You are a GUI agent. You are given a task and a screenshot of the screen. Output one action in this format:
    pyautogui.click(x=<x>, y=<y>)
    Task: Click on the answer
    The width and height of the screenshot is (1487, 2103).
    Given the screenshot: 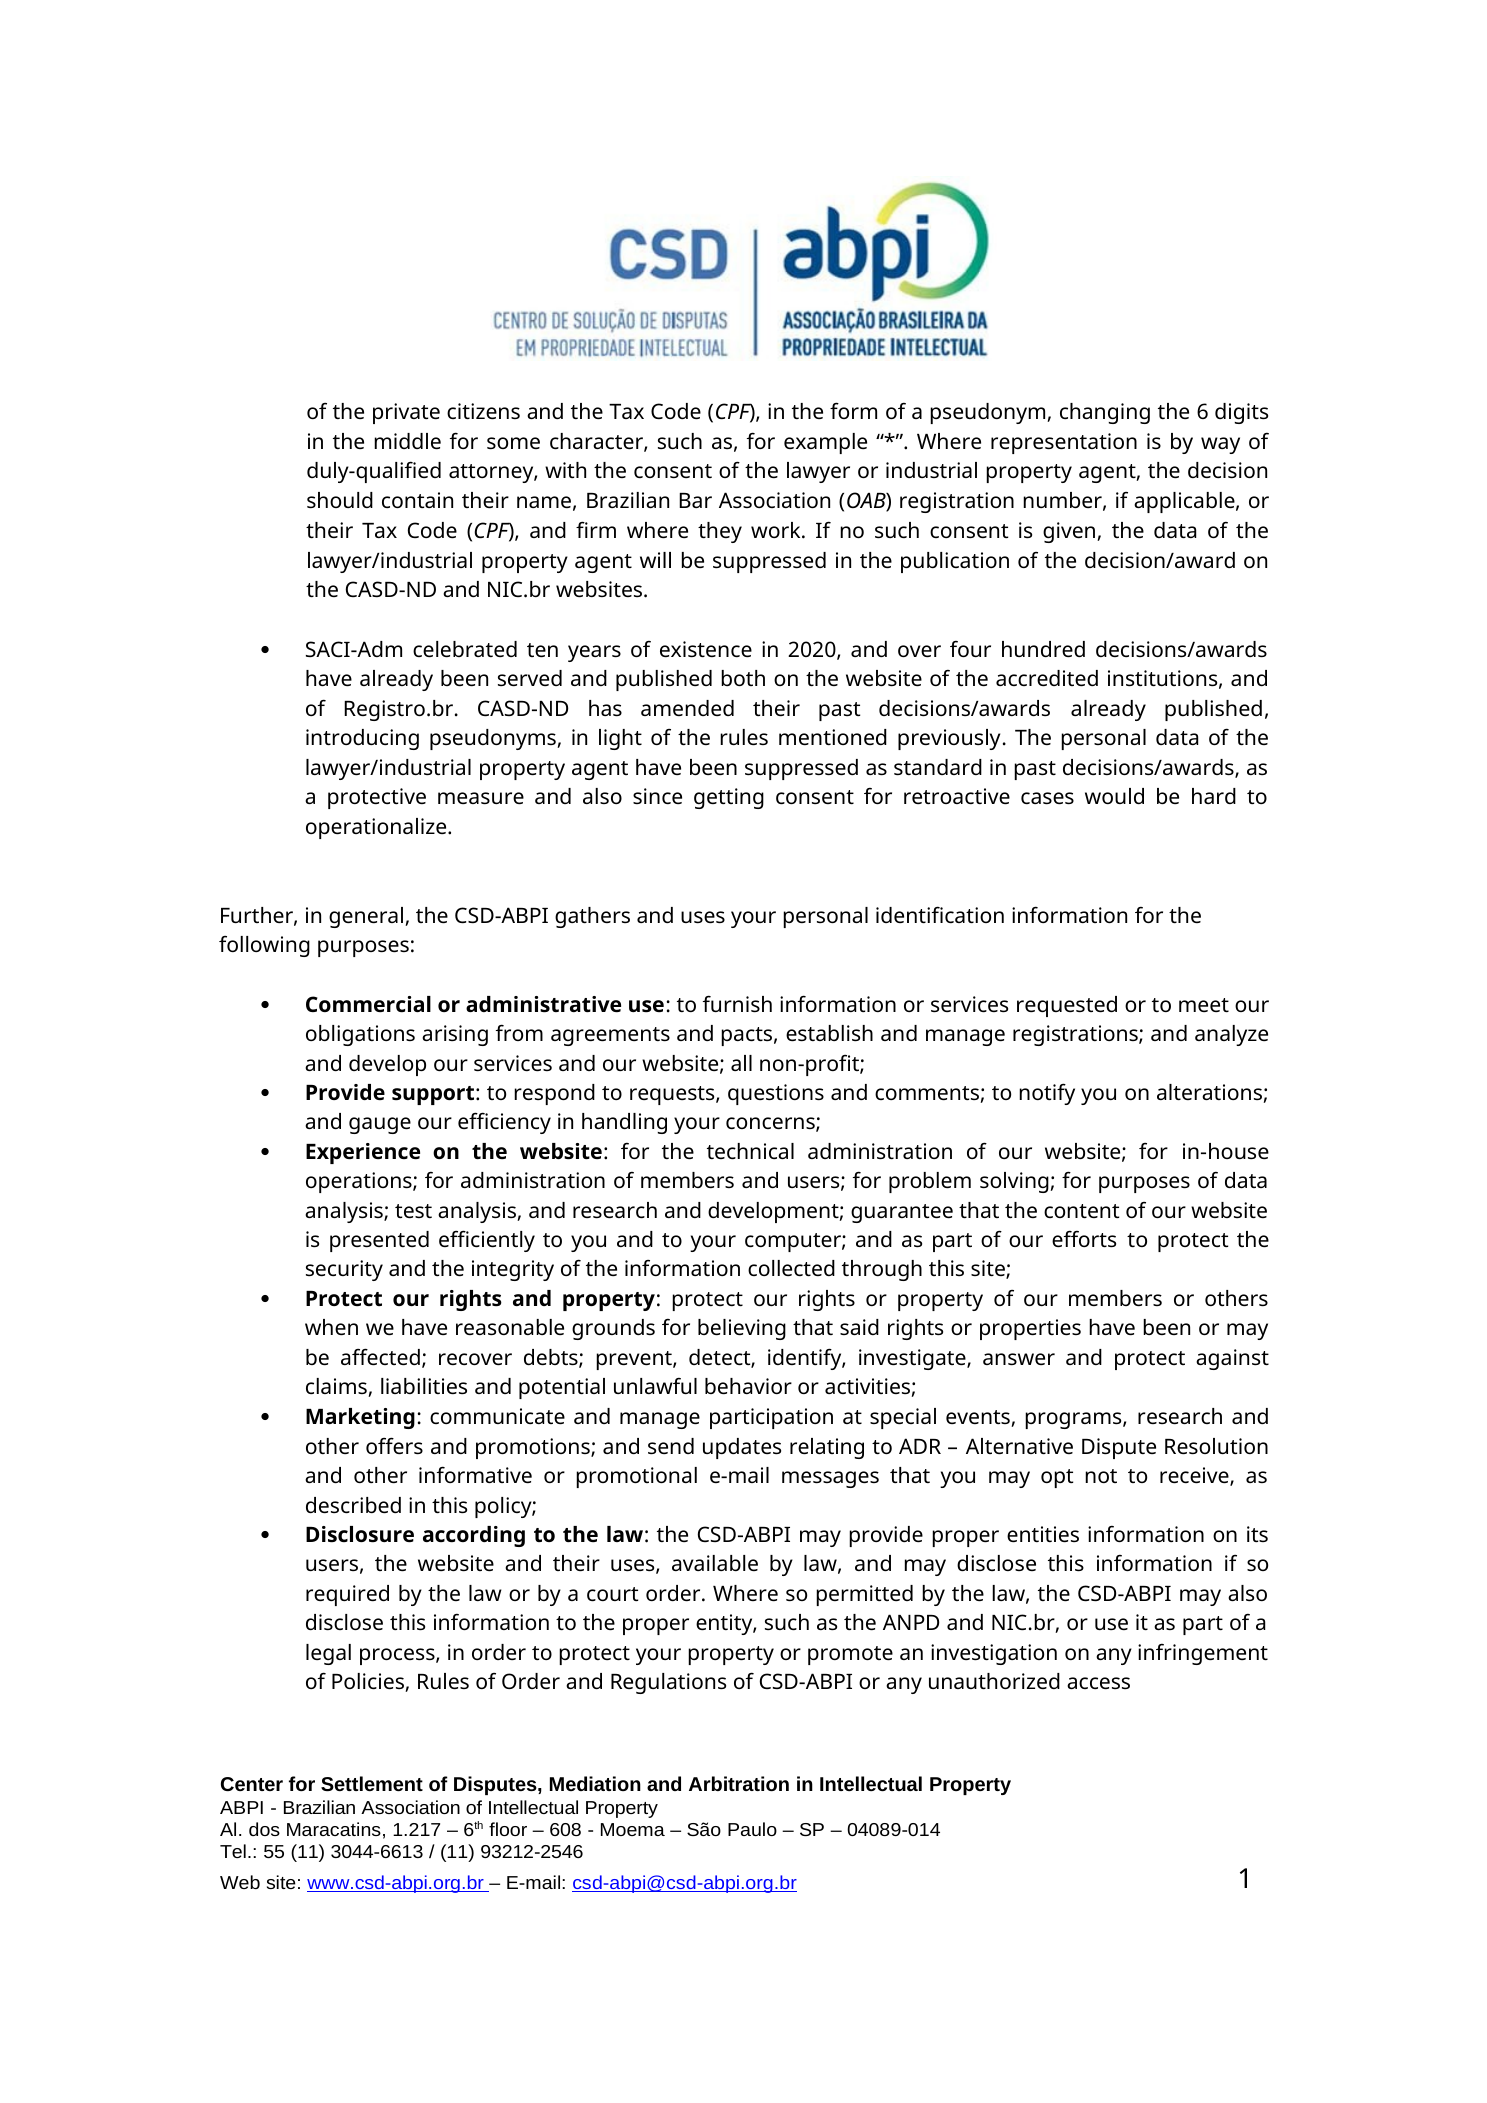 What is the action you would take?
    pyautogui.click(x=1019, y=1359)
